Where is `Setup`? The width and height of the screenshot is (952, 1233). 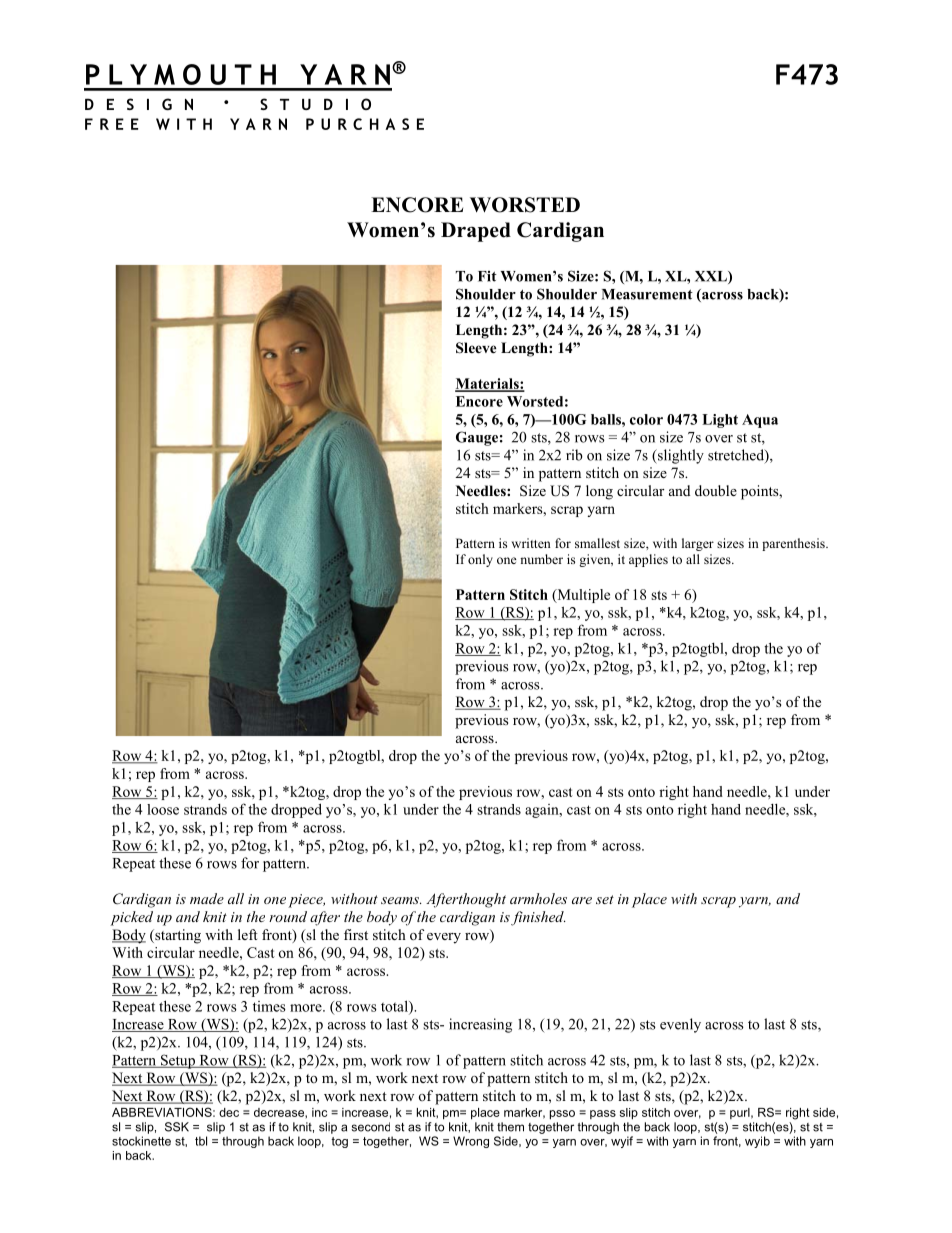 Setup is located at coordinates (177, 1061).
